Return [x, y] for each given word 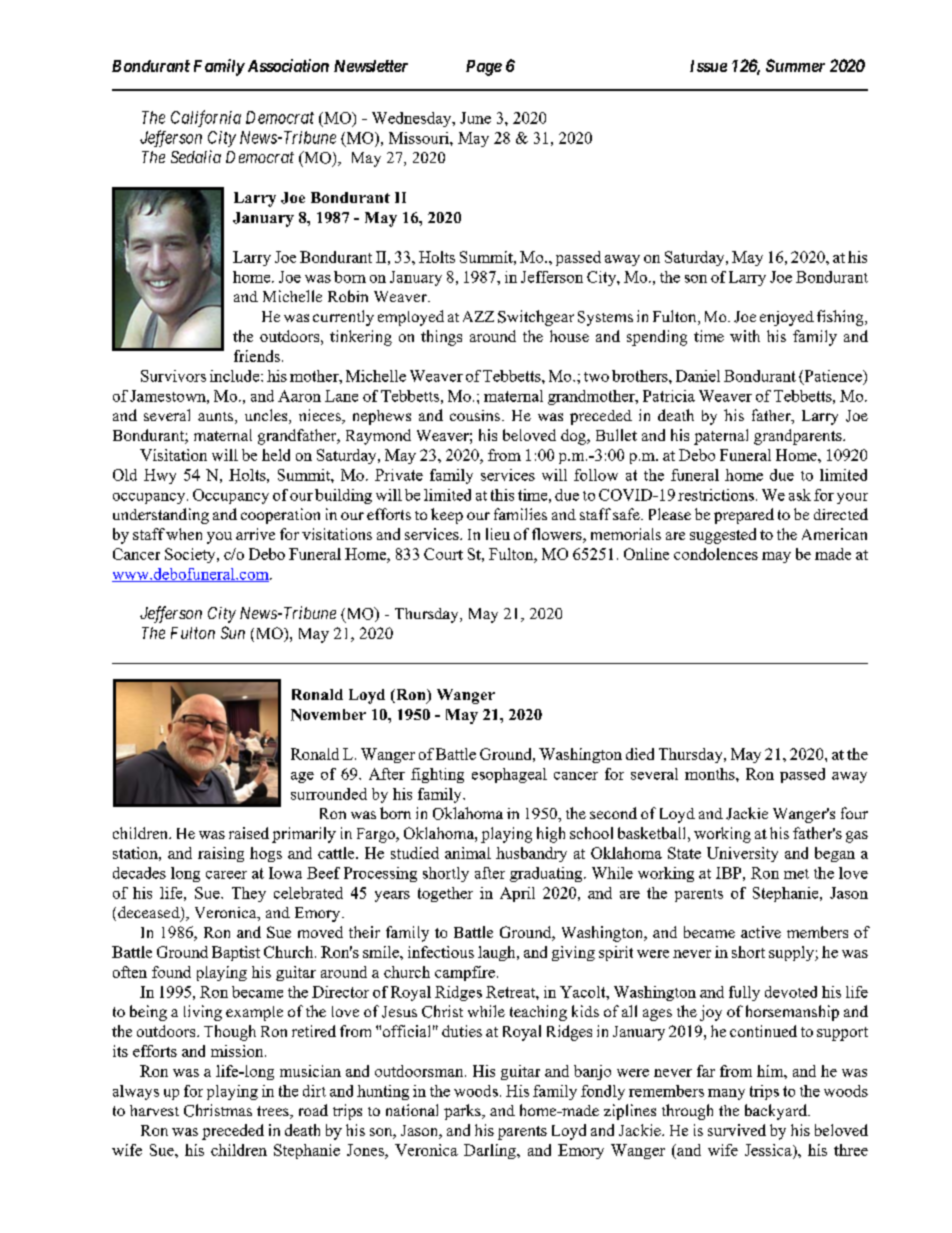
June [475, 118]
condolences [716, 554]
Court [443, 554]
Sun [233, 632]
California [206, 118]
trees [274, 1112]
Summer [795, 65]
